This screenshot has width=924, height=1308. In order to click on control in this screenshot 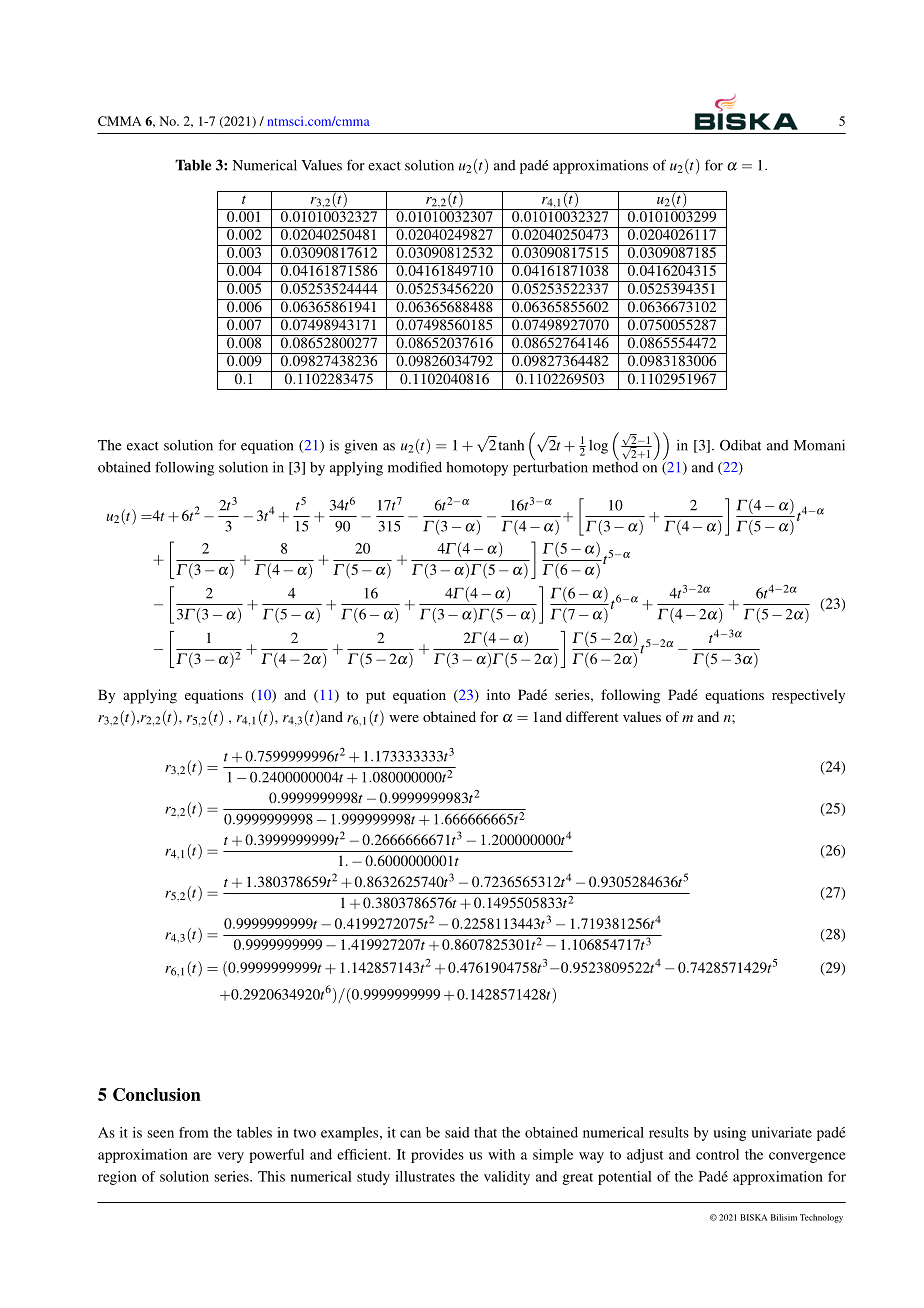, I will do `click(717, 1154)`.
